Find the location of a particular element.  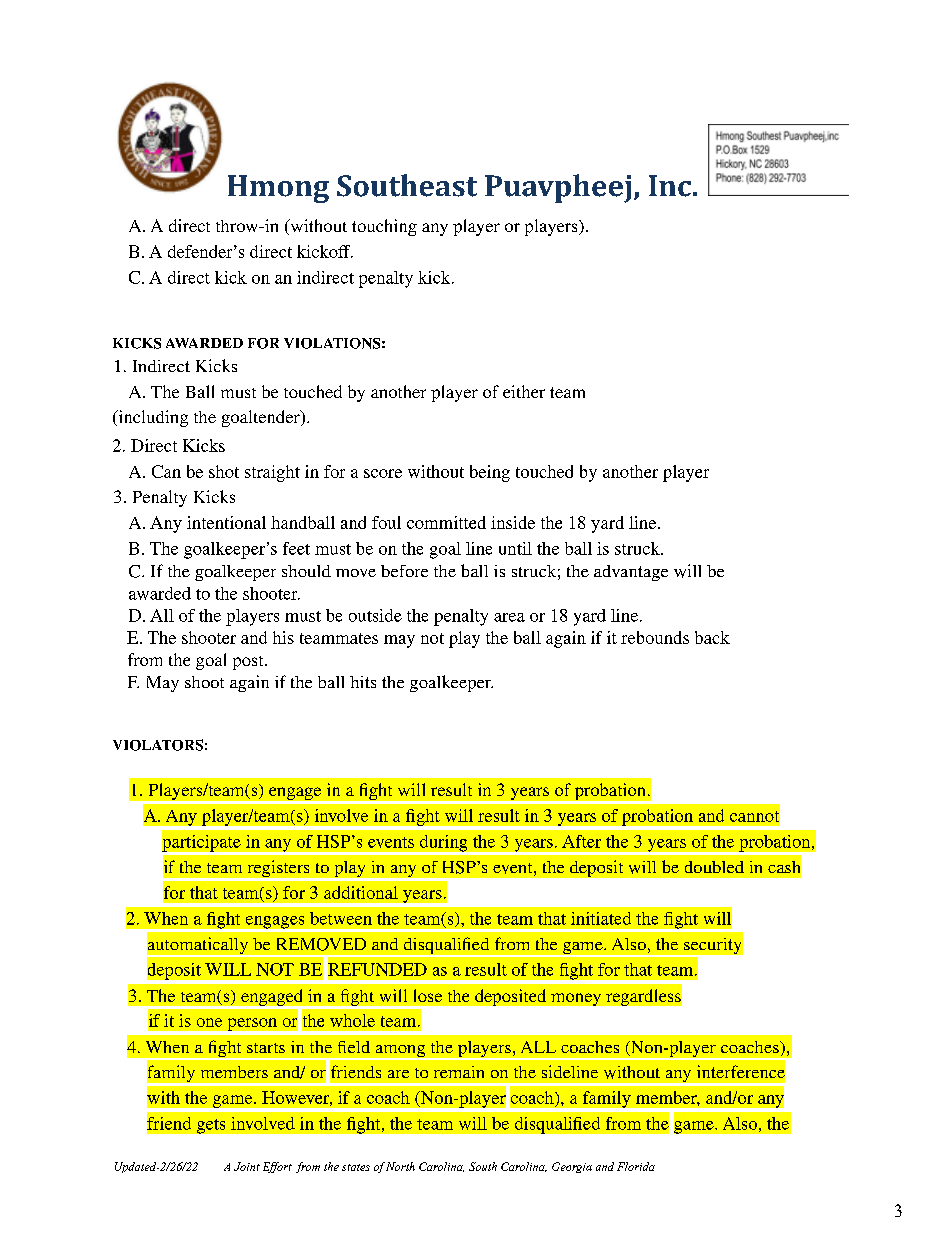

shot is located at coordinates (224, 471).
